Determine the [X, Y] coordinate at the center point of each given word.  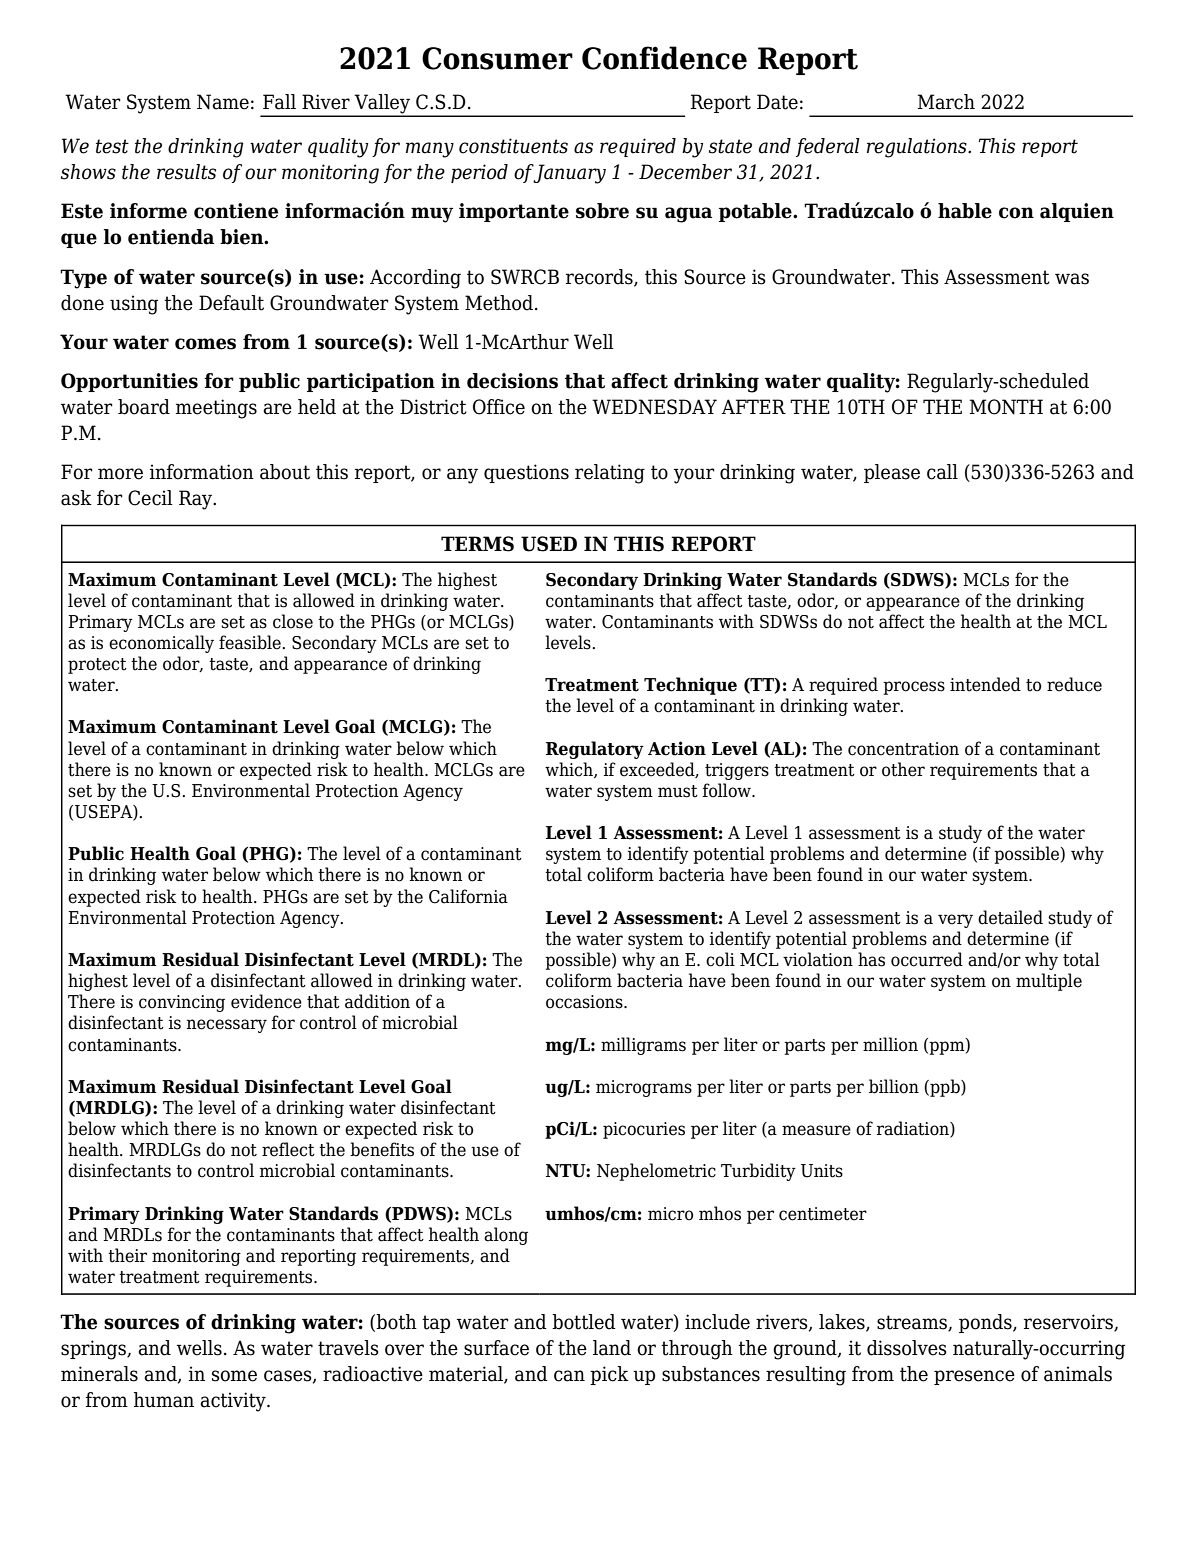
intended [985, 684]
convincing [182, 1003]
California [468, 896]
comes [205, 344]
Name [223, 102]
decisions [512, 381]
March [946, 102]
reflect [288, 1149]
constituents [513, 146]
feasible [251, 642]
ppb [945, 1088]
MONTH [1006, 407]
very [955, 921]
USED [549, 544]
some [234, 1376]
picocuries [644, 1130]
